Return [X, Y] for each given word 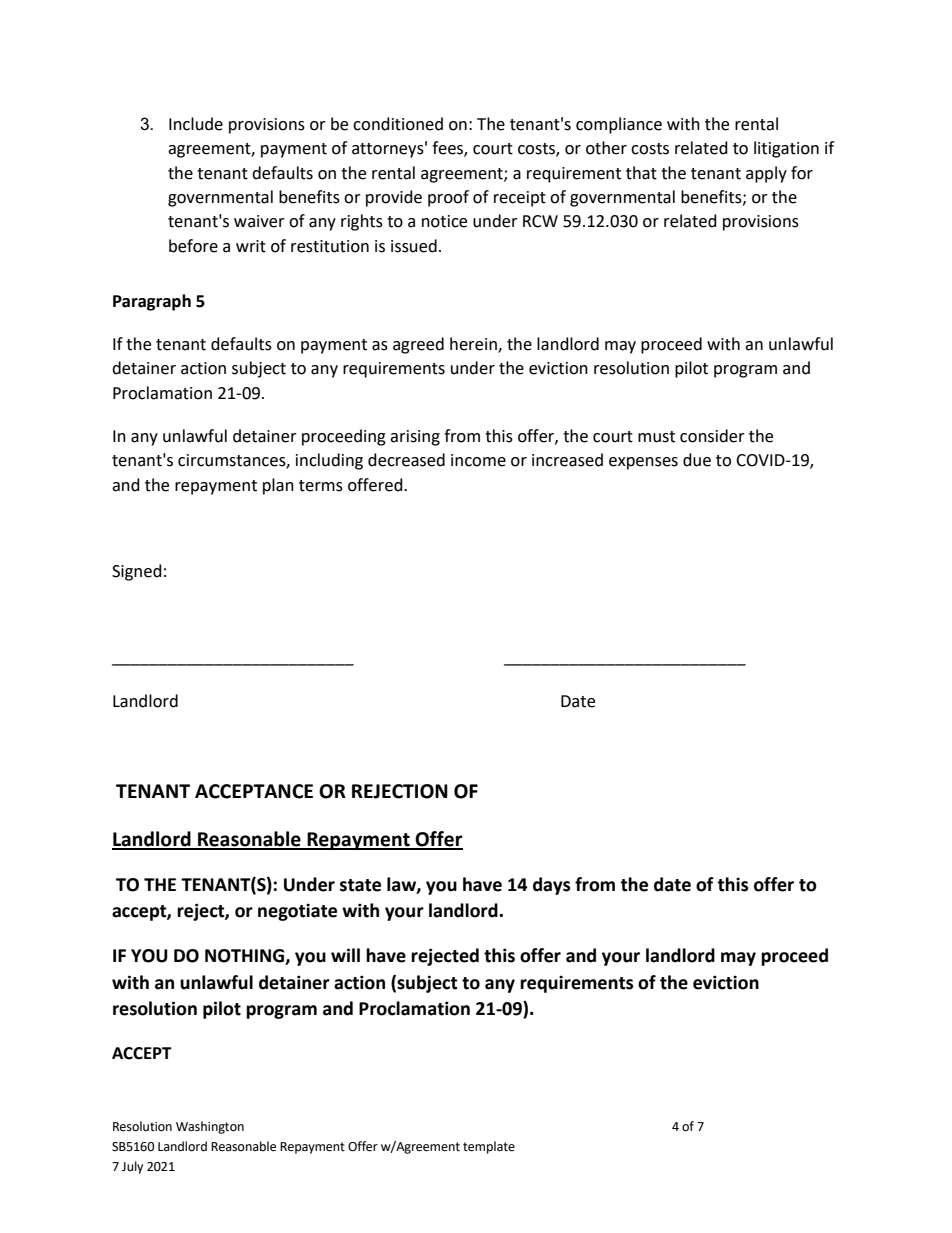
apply [766, 174]
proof [448, 198]
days [551, 886]
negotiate [297, 912]
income [478, 460]
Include [196, 124]
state [360, 885]
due [697, 460]
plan [278, 486]
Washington [210, 1127]
